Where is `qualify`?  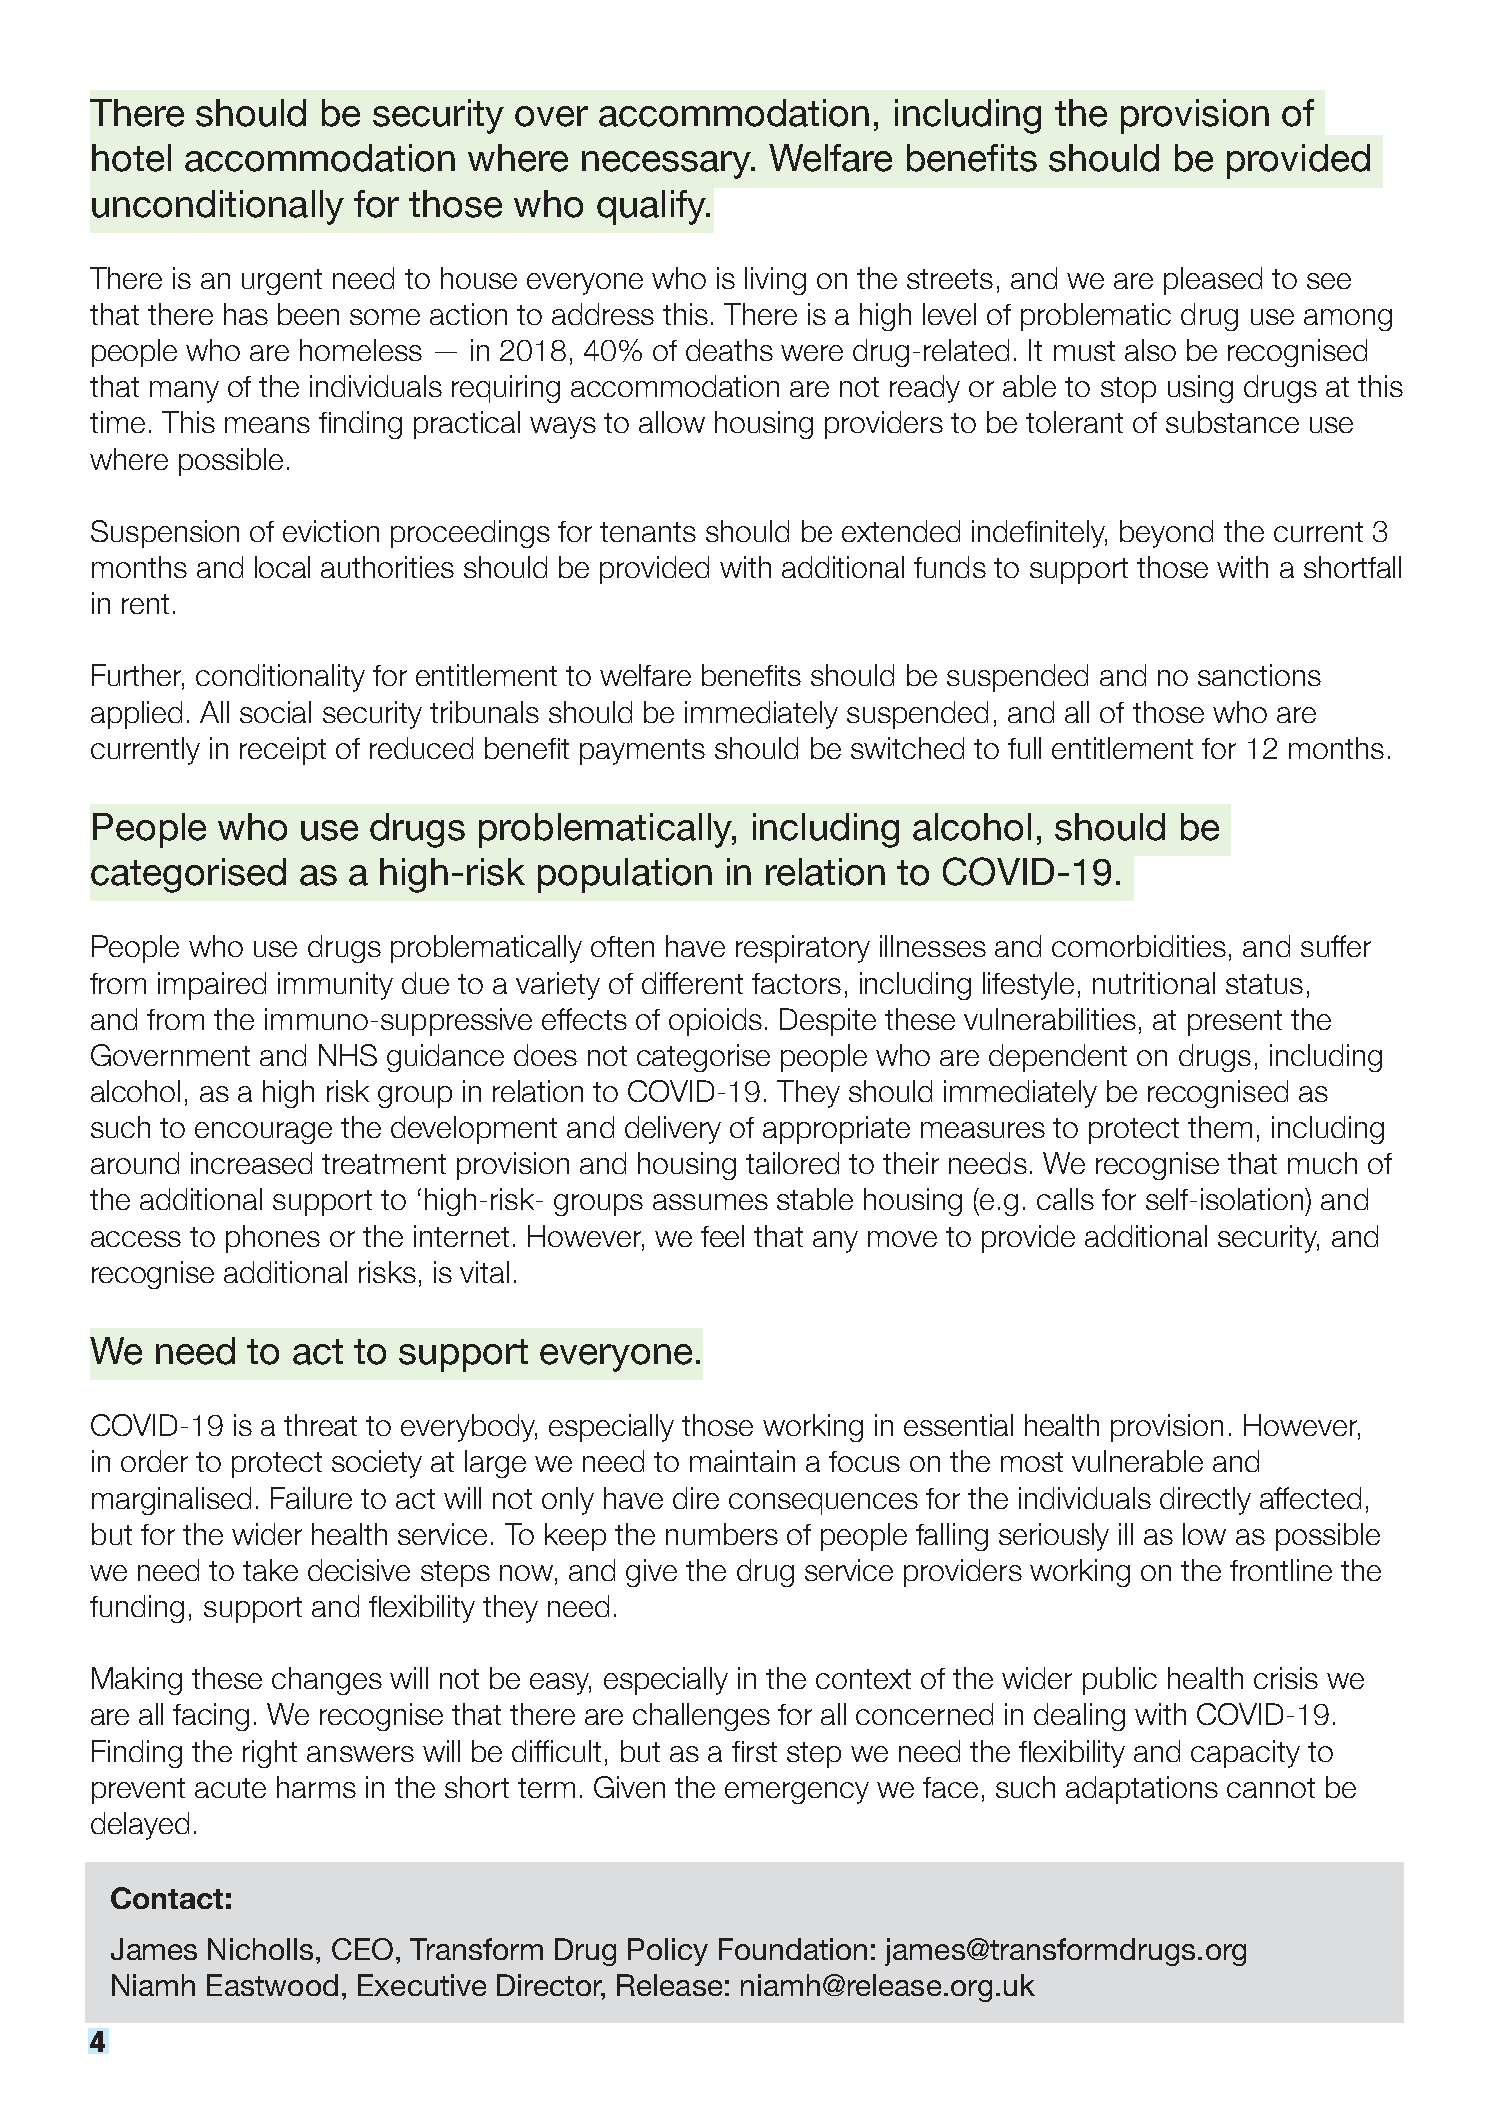 qualify is located at coordinates (652, 207).
